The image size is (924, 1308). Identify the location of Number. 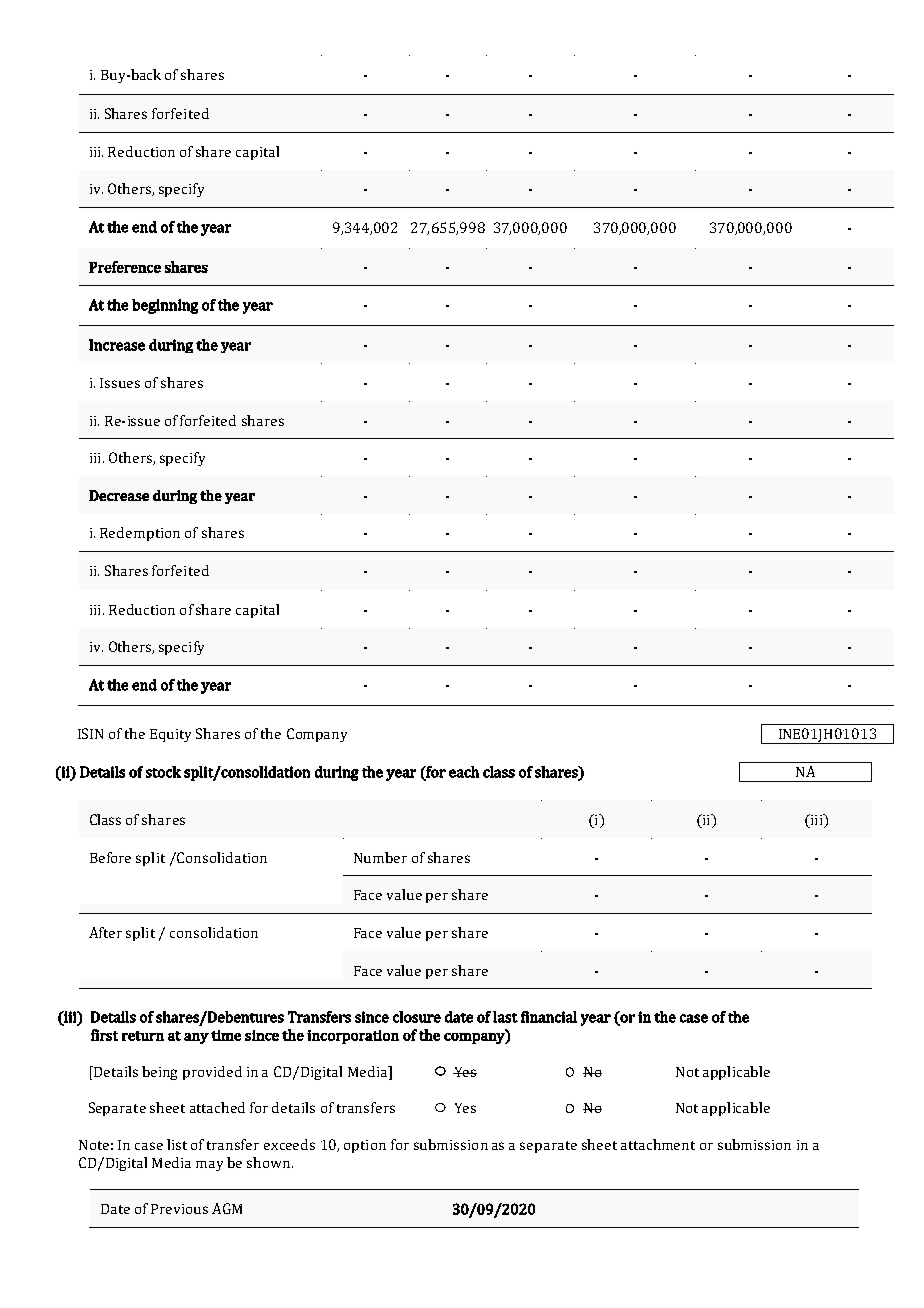
(380, 857).
